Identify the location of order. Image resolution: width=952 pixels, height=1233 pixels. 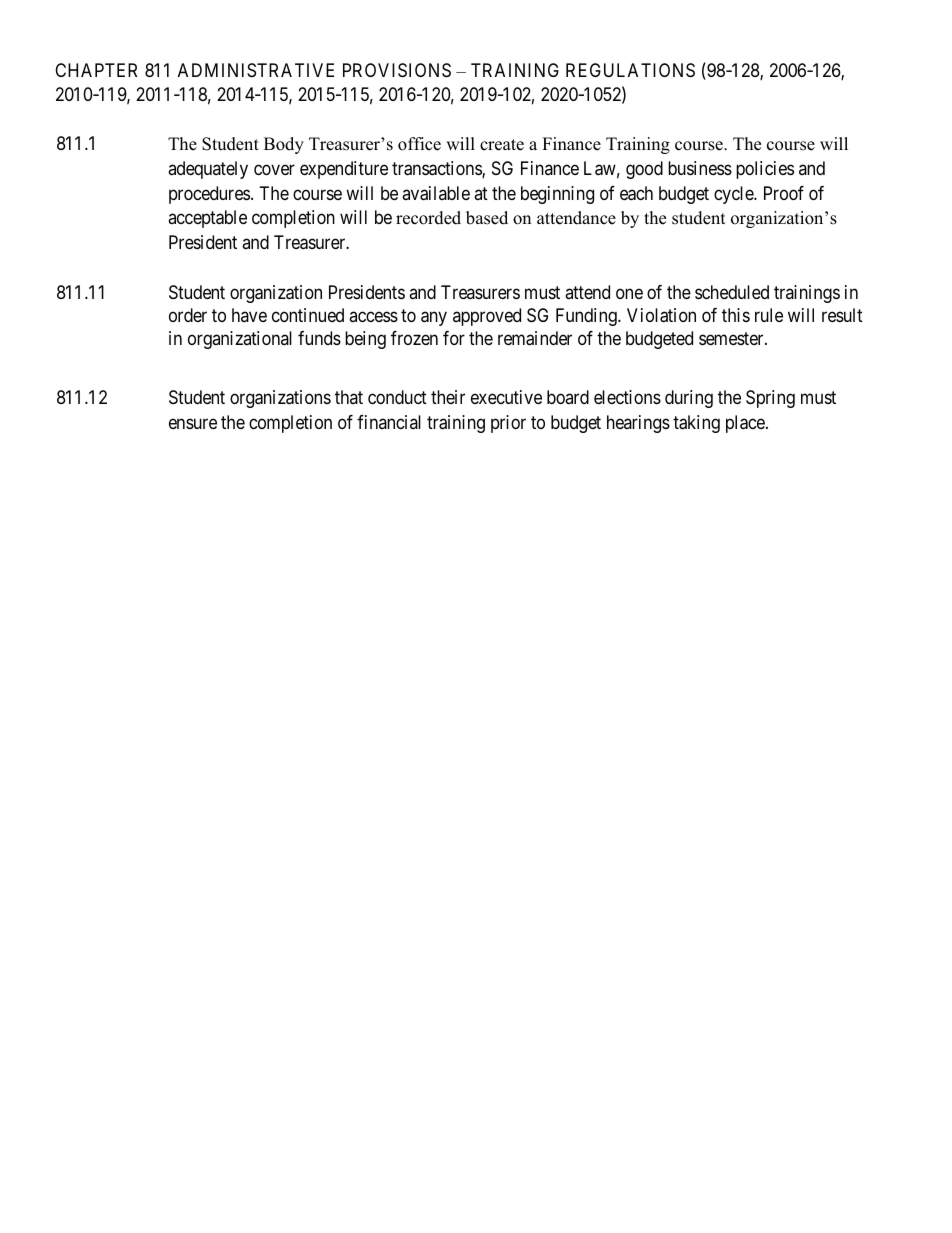
(188, 315).
